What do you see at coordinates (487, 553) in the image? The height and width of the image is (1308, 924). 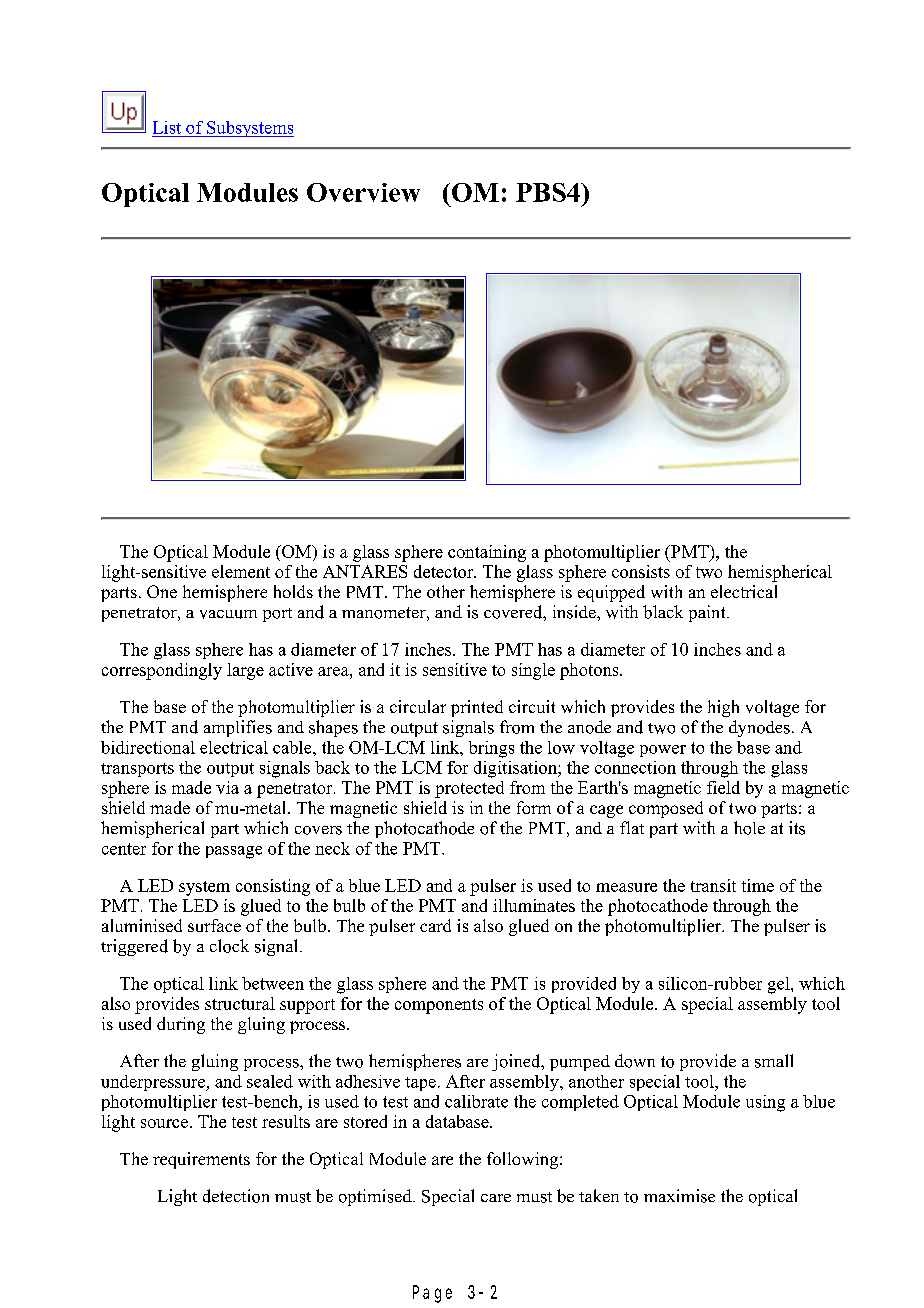 I see `containing` at bounding box center [487, 553].
